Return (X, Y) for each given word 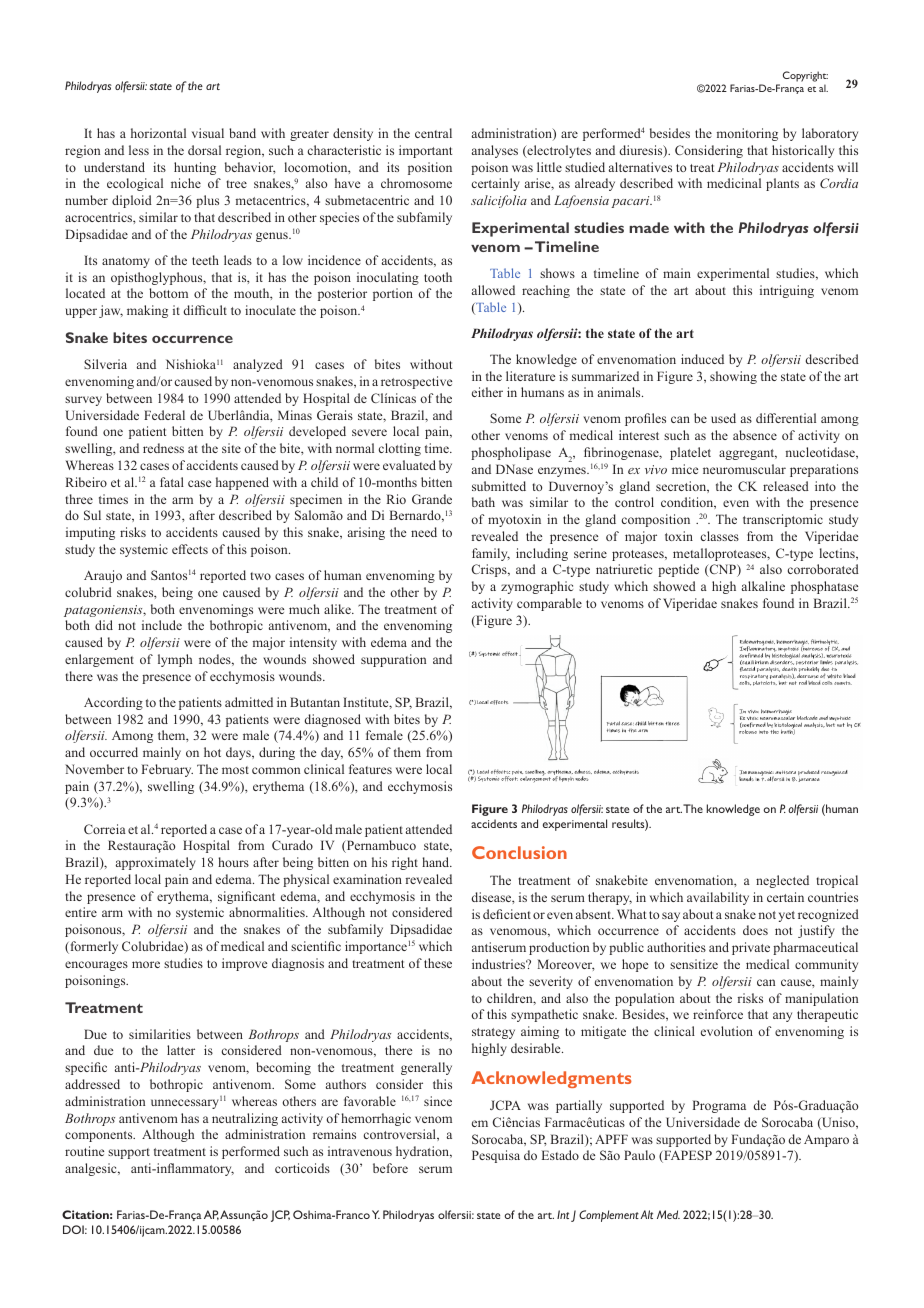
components (100, 1136)
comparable (549, 604)
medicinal (734, 183)
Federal (164, 415)
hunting (195, 168)
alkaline (763, 586)
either (487, 392)
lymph (175, 660)
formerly (93, 947)
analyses (495, 151)
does (755, 930)
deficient (507, 914)
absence (755, 435)
